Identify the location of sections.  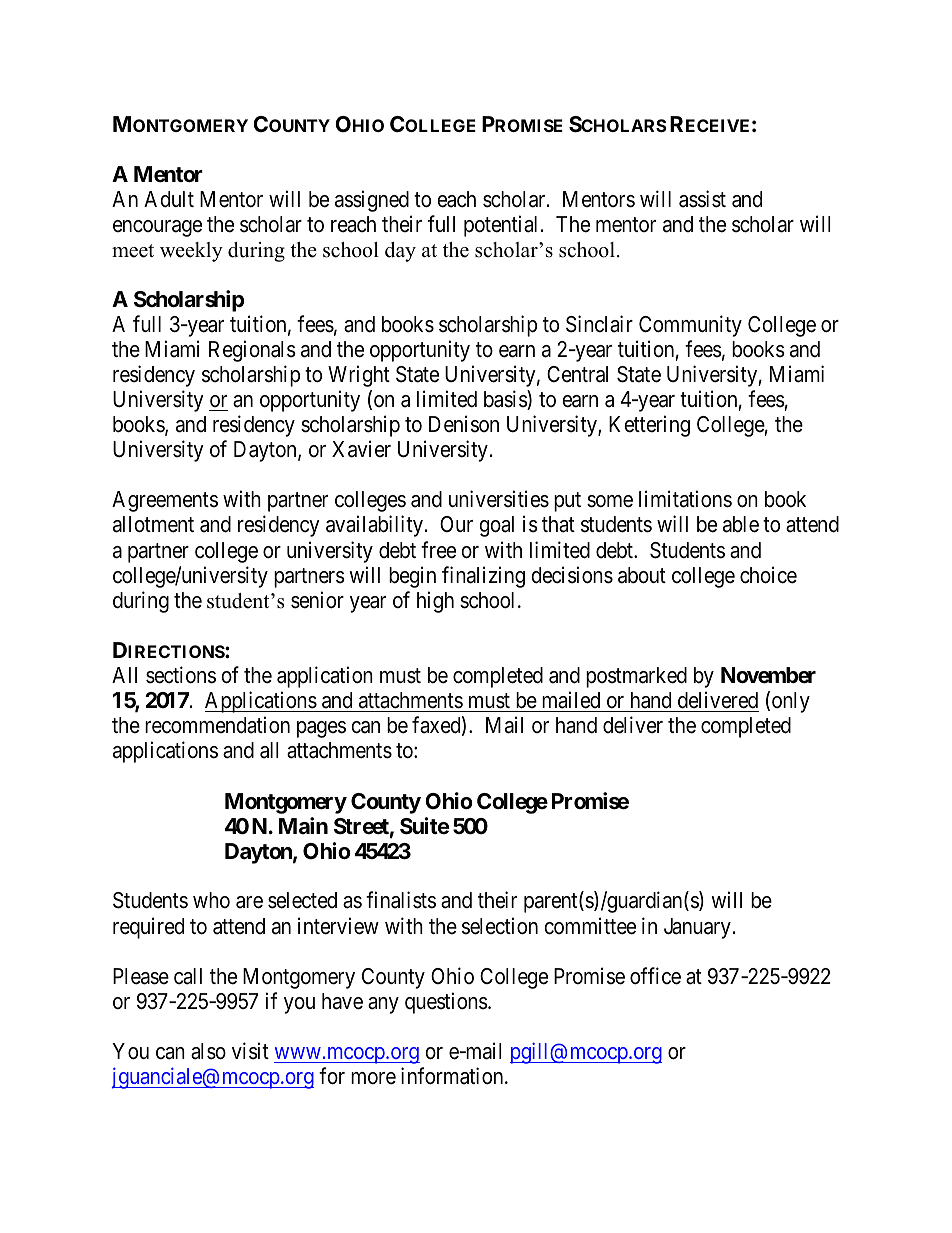
(181, 675).
